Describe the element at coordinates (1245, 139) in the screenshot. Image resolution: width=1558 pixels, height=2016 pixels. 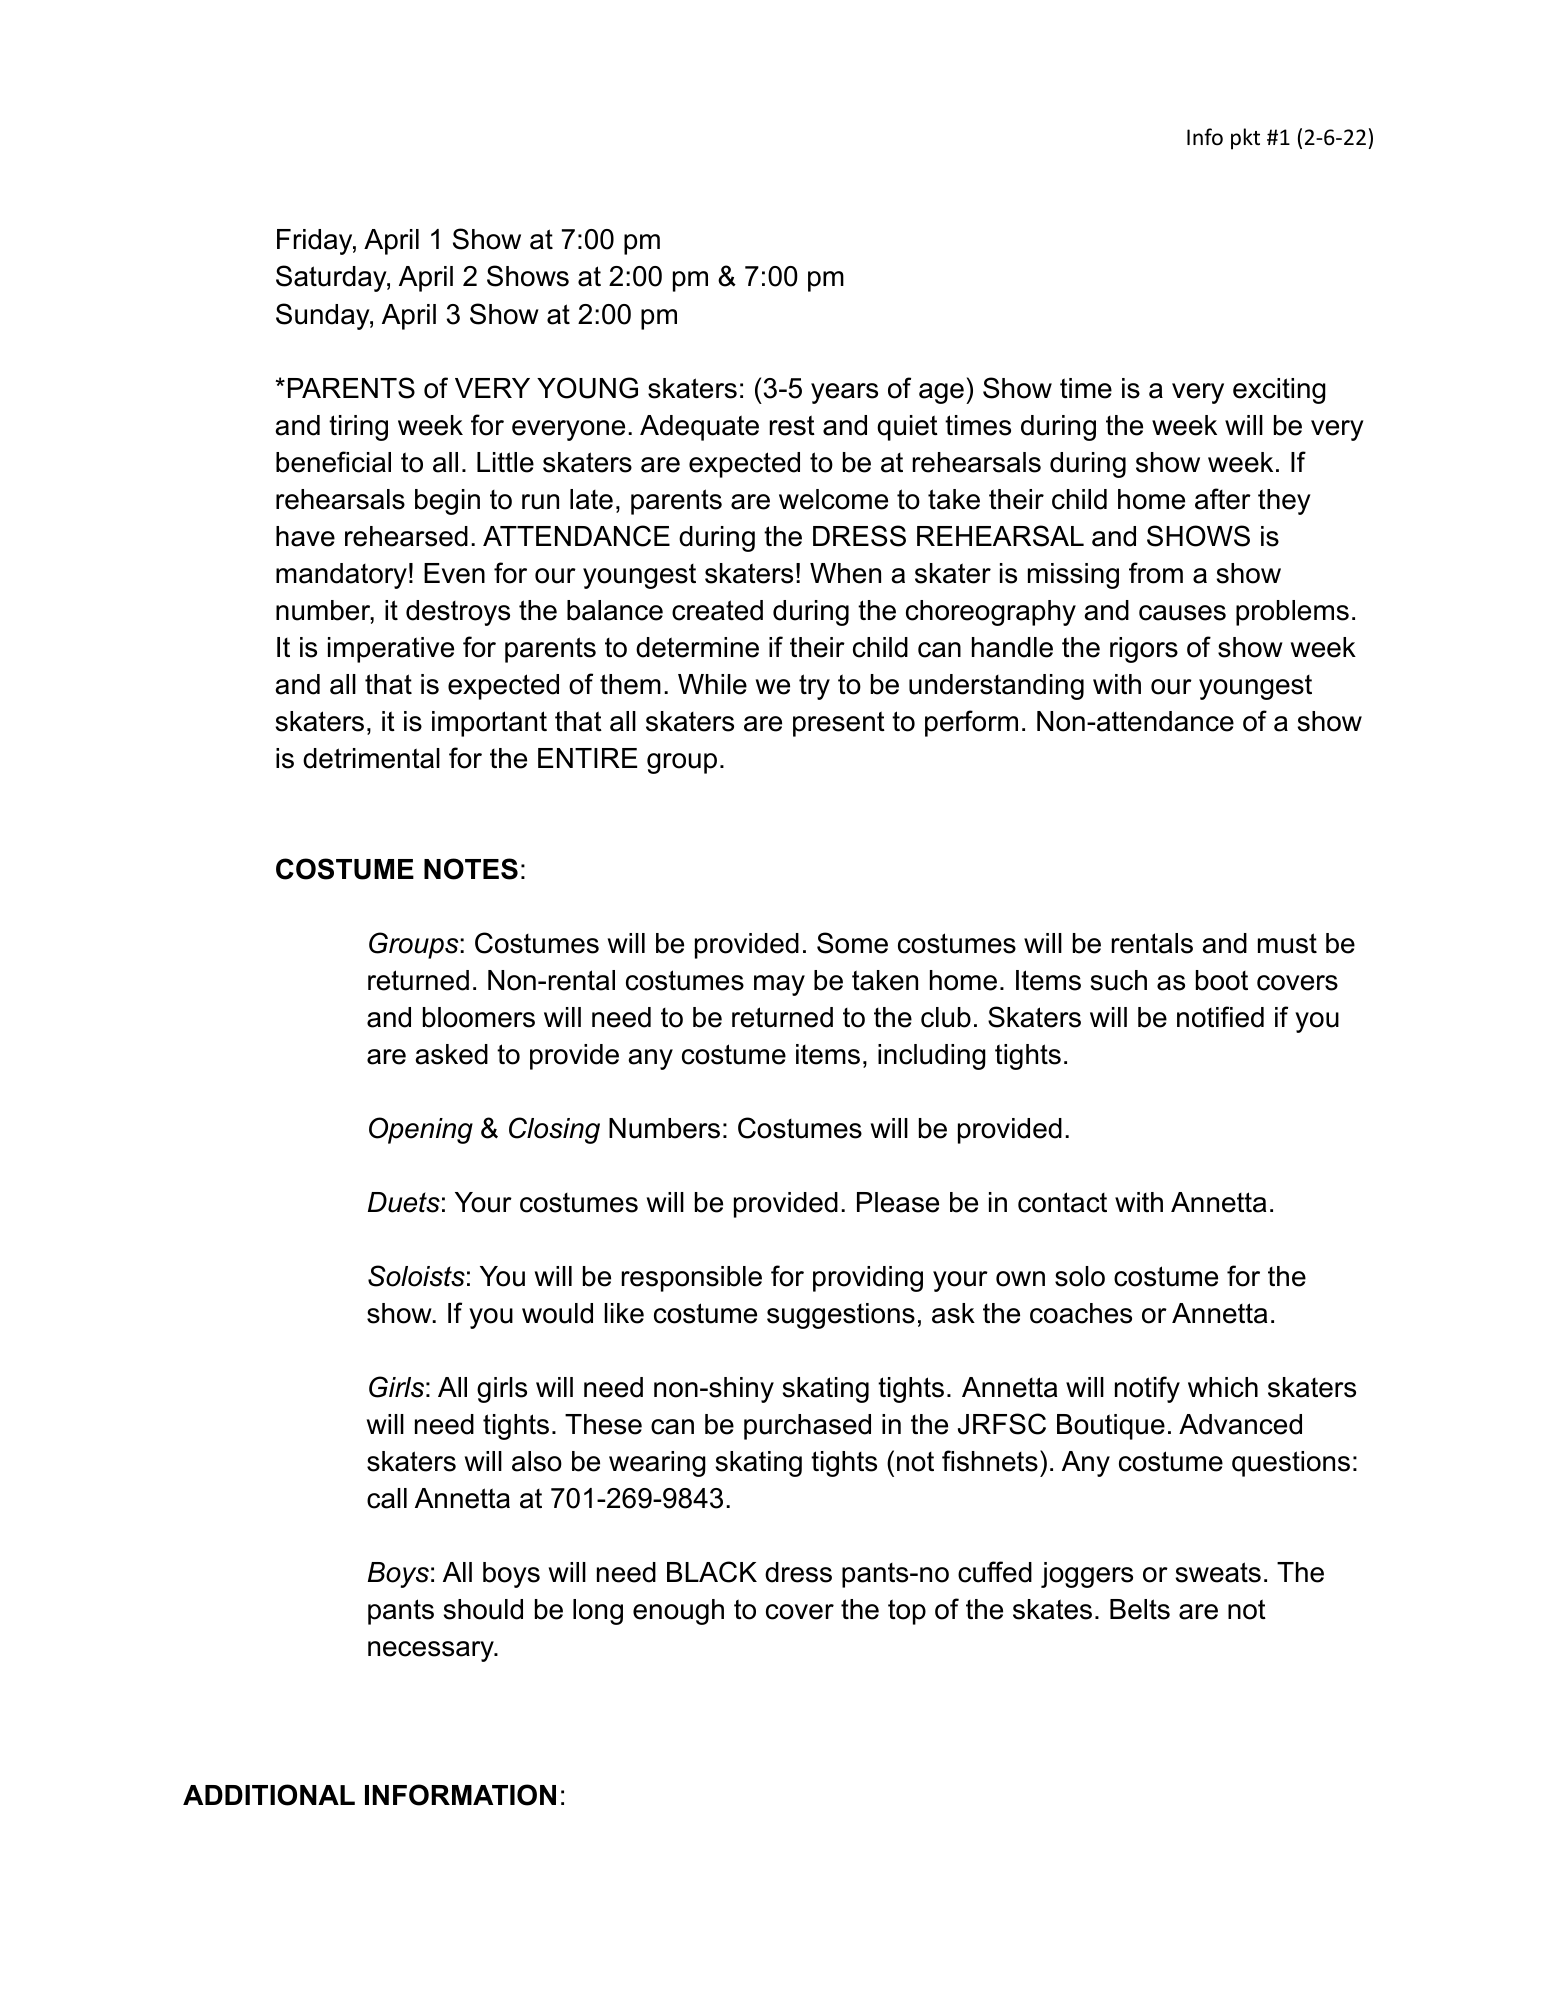
I see `pkt` at that location.
